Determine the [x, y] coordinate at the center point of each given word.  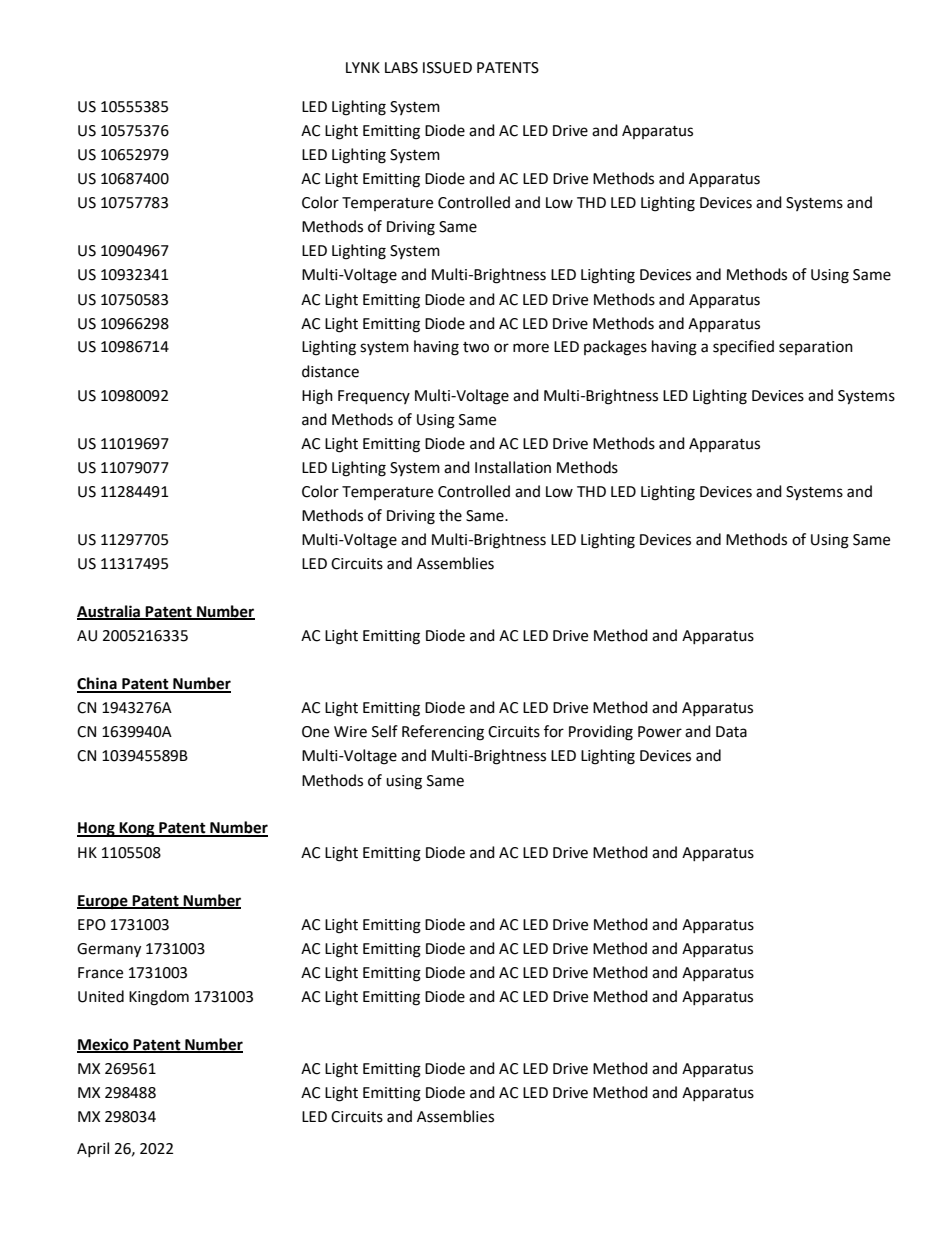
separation [816, 348]
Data [731, 732]
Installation [513, 467]
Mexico [104, 1045]
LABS [401, 68]
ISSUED [447, 68]
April [93, 1149]
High [317, 397]
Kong [137, 829]
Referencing [443, 733]
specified [743, 347]
